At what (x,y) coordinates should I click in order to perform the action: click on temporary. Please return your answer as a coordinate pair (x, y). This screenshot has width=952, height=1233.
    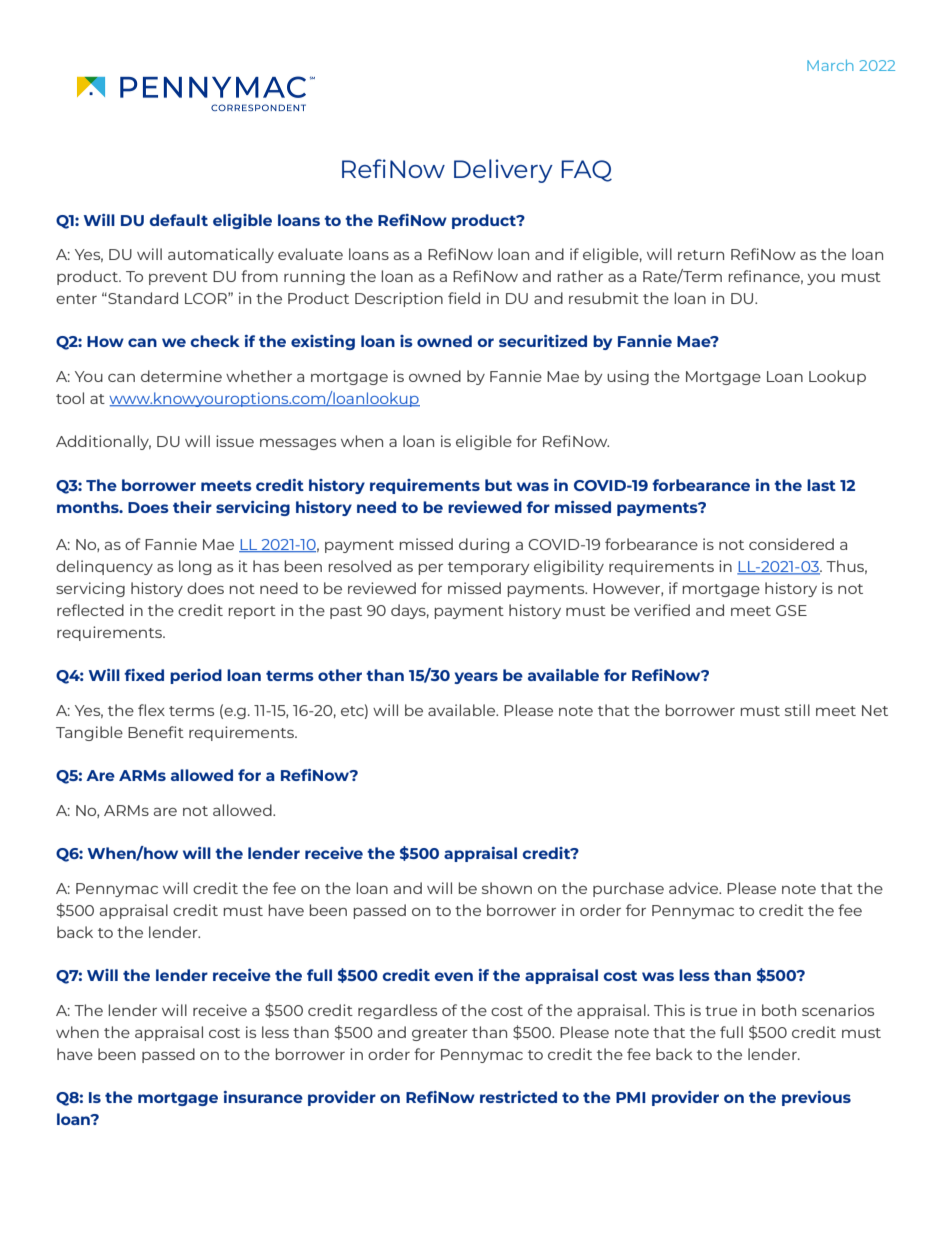
    Looking at the image, I should click on (488, 568).
